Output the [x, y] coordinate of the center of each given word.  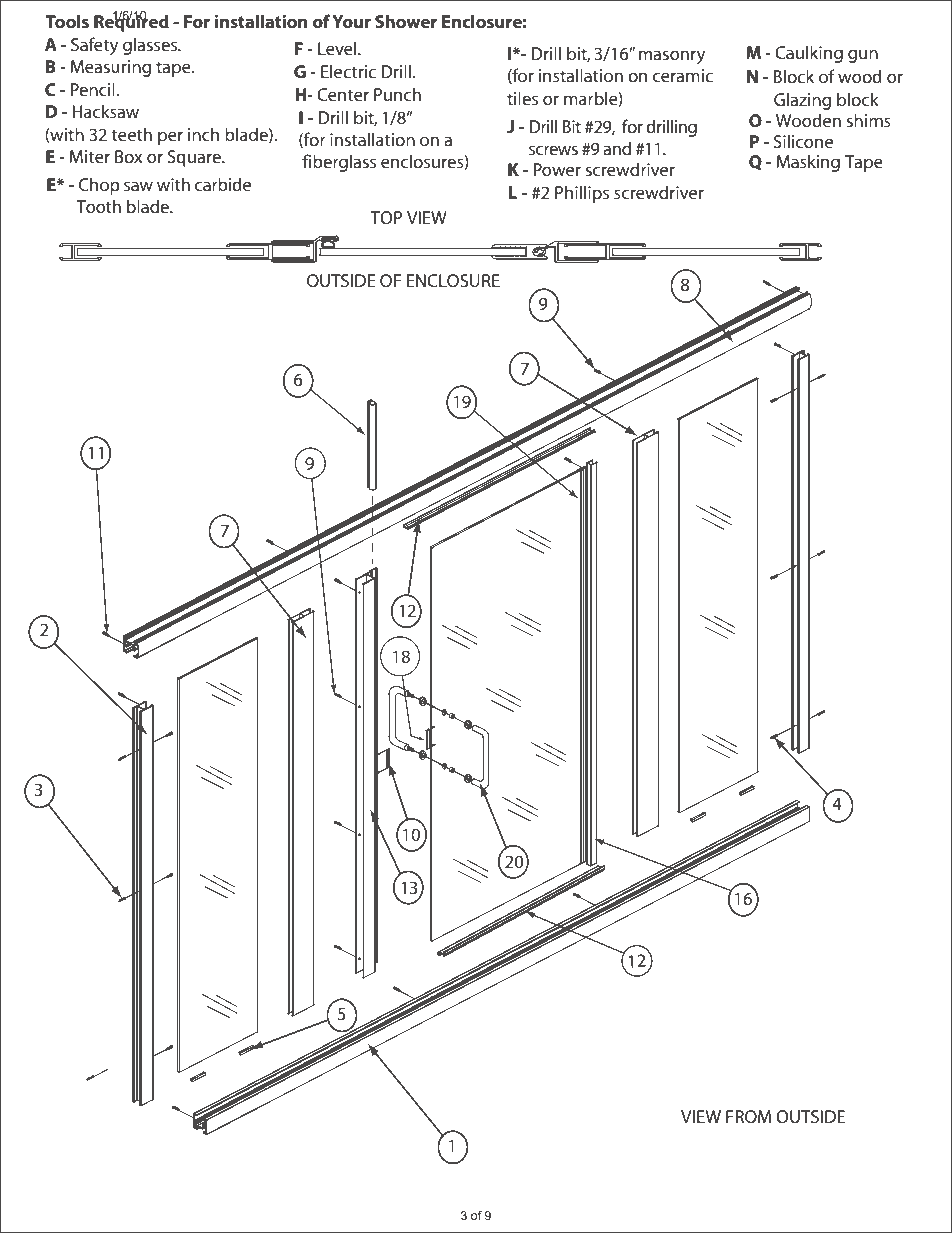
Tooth [98, 206]
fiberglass [339, 163]
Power [557, 169]
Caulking [809, 54]
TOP [386, 217]
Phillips [582, 194]
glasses [151, 46]
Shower [406, 21]
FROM [748, 1116]
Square [195, 158]
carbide [223, 184]
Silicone [803, 141]
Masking [808, 163]
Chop [99, 186]
